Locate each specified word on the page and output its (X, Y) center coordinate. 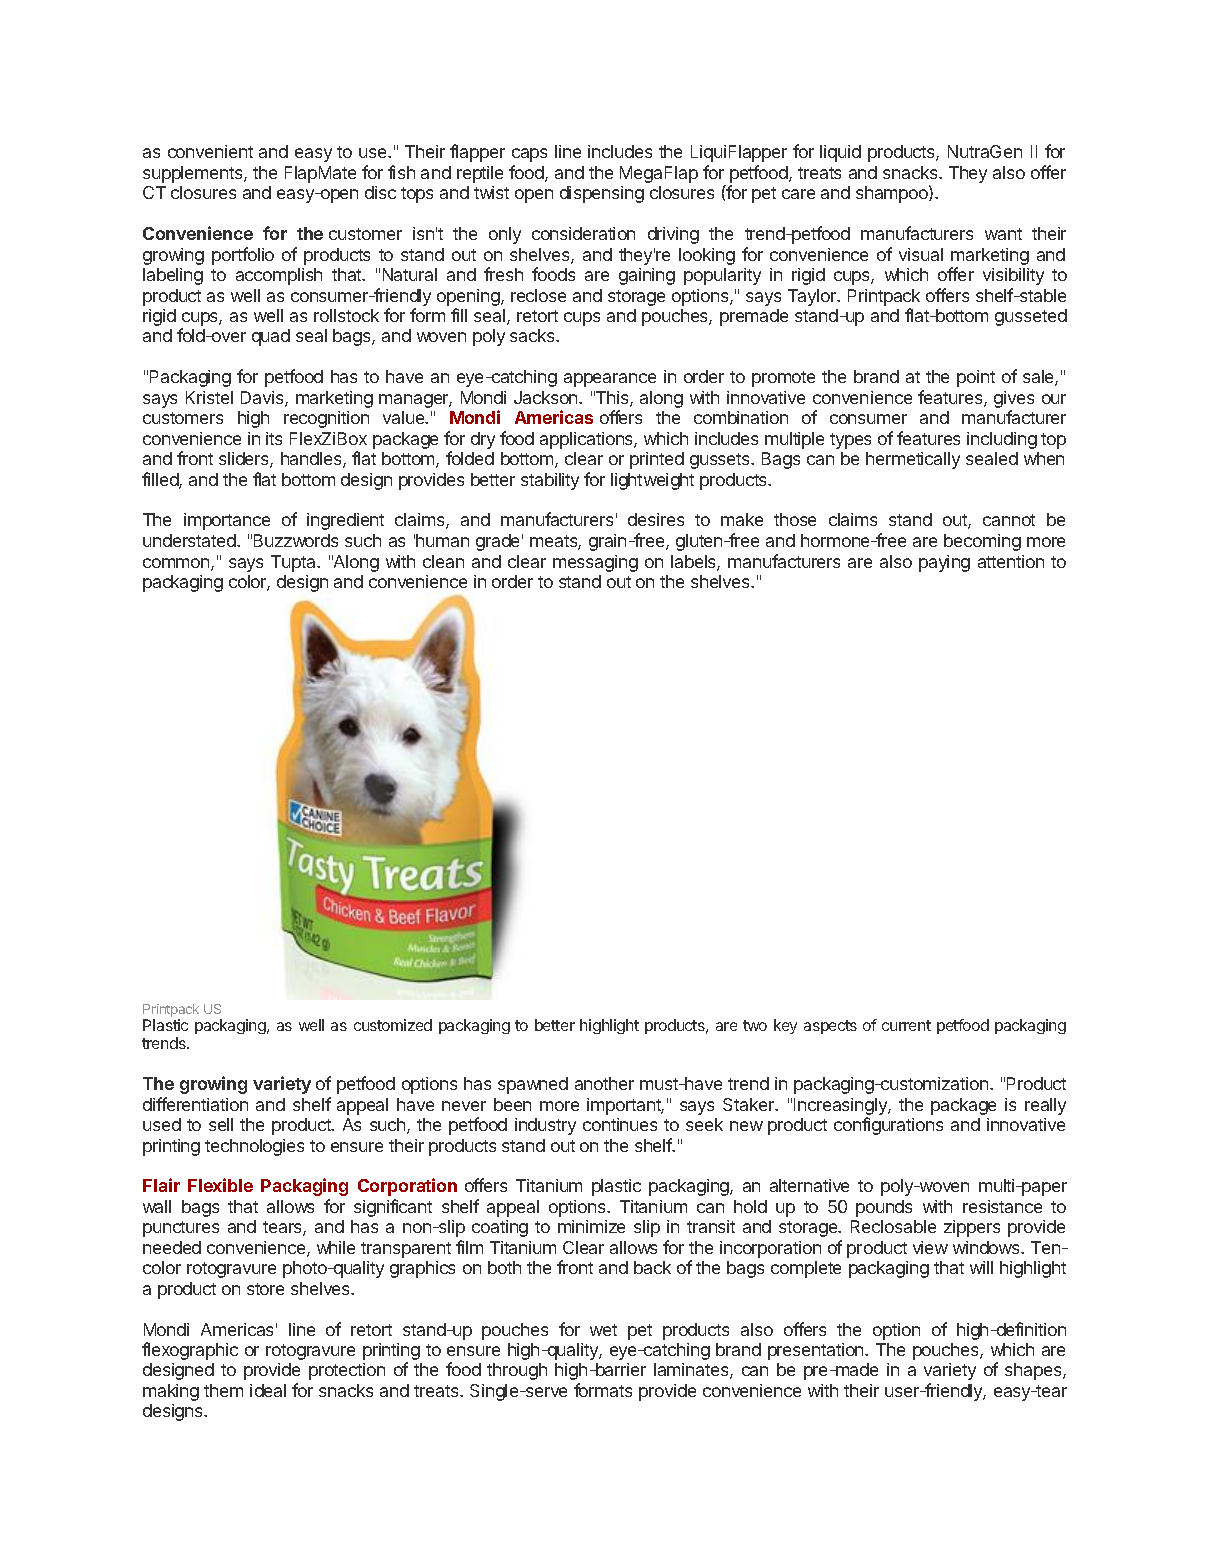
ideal (268, 1390)
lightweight (652, 481)
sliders (245, 460)
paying (944, 563)
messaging (595, 563)
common (177, 564)
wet (603, 1330)
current (906, 1025)
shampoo (893, 194)
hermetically (913, 460)
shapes (1034, 1371)
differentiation (195, 1104)
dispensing (602, 194)
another (604, 1083)
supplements (194, 174)
